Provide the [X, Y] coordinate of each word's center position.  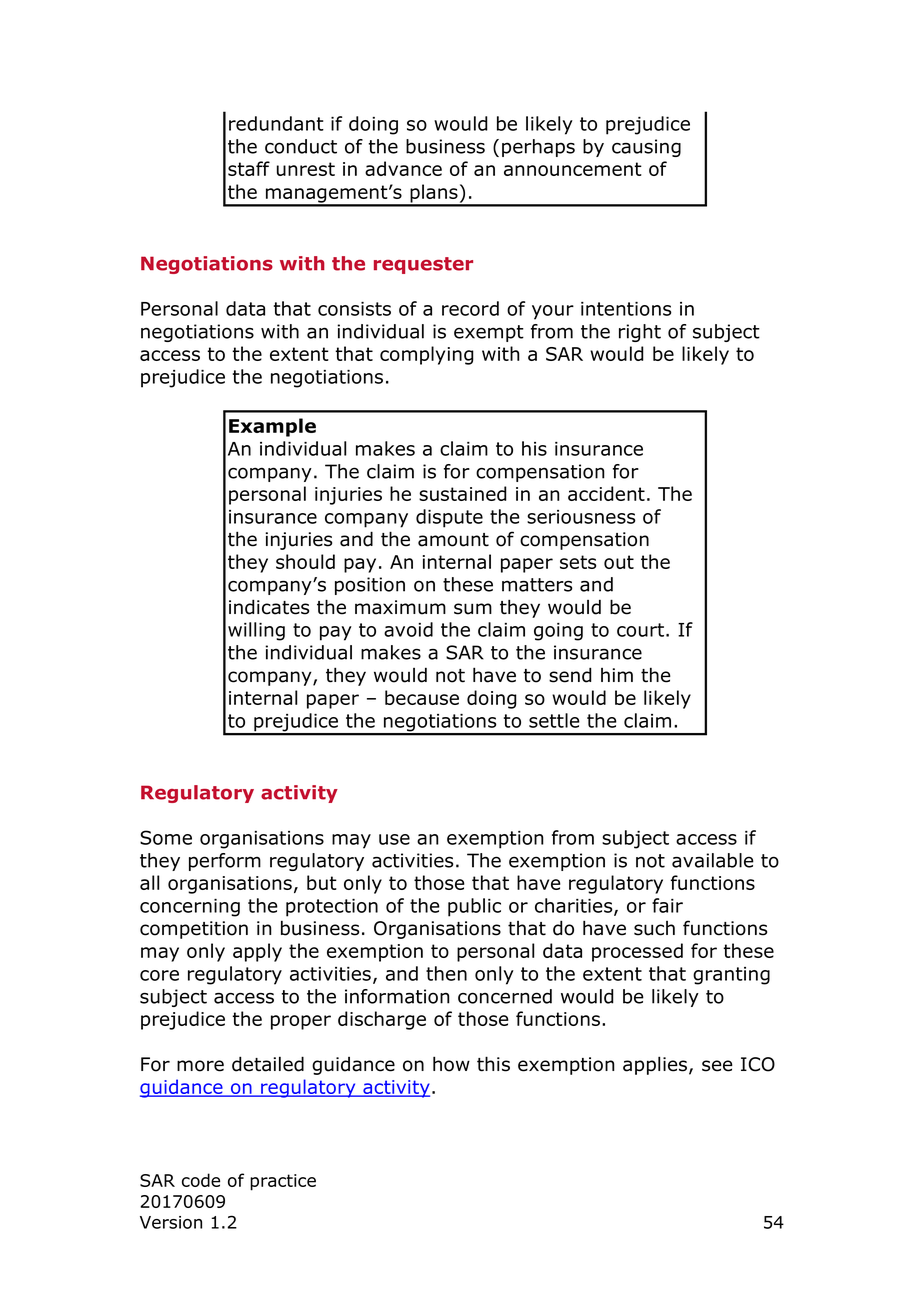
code [201, 1180]
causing [646, 148]
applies [656, 1065]
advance [403, 168]
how [451, 1064]
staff [249, 168]
